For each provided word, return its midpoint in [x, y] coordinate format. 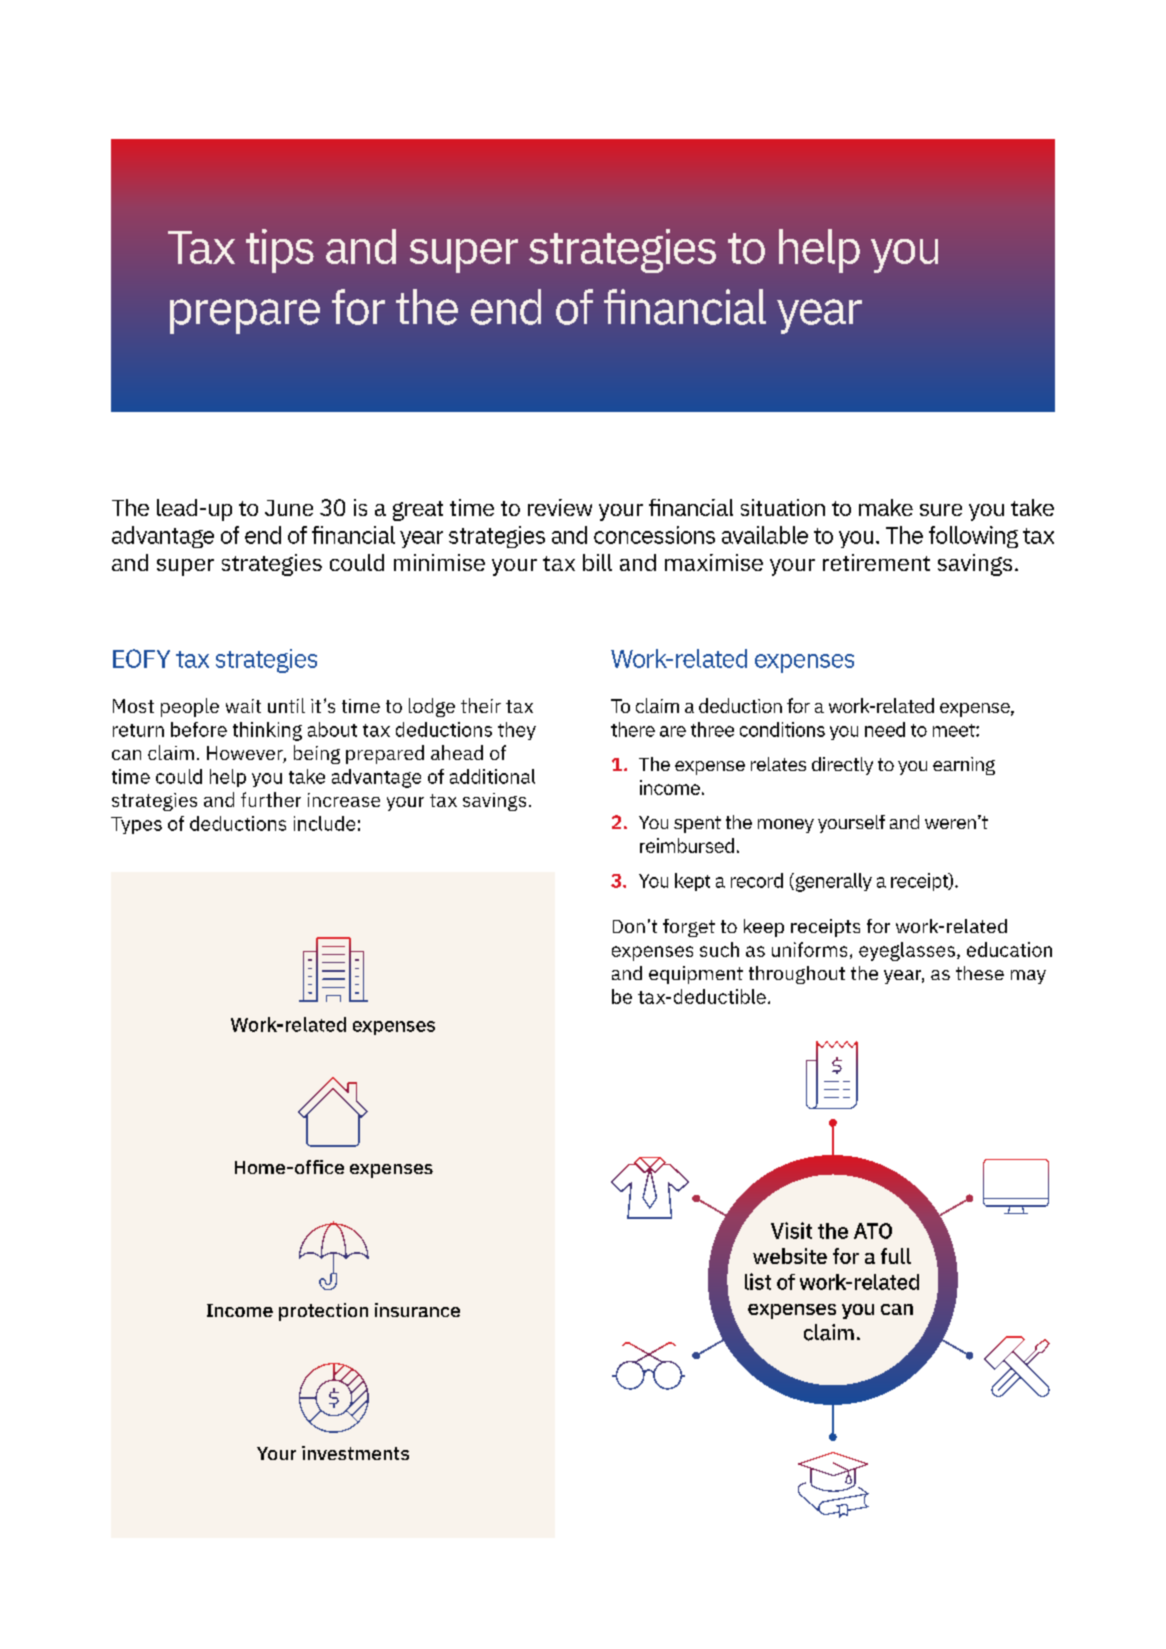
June [289, 508]
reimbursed [687, 845]
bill [597, 562]
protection [323, 1312]
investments [355, 1453]
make [886, 507]
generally [832, 882]
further [271, 799]
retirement [876, 562]
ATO [873, 1231]
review [560, 507]
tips [280, 251]
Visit [791, 1230]
